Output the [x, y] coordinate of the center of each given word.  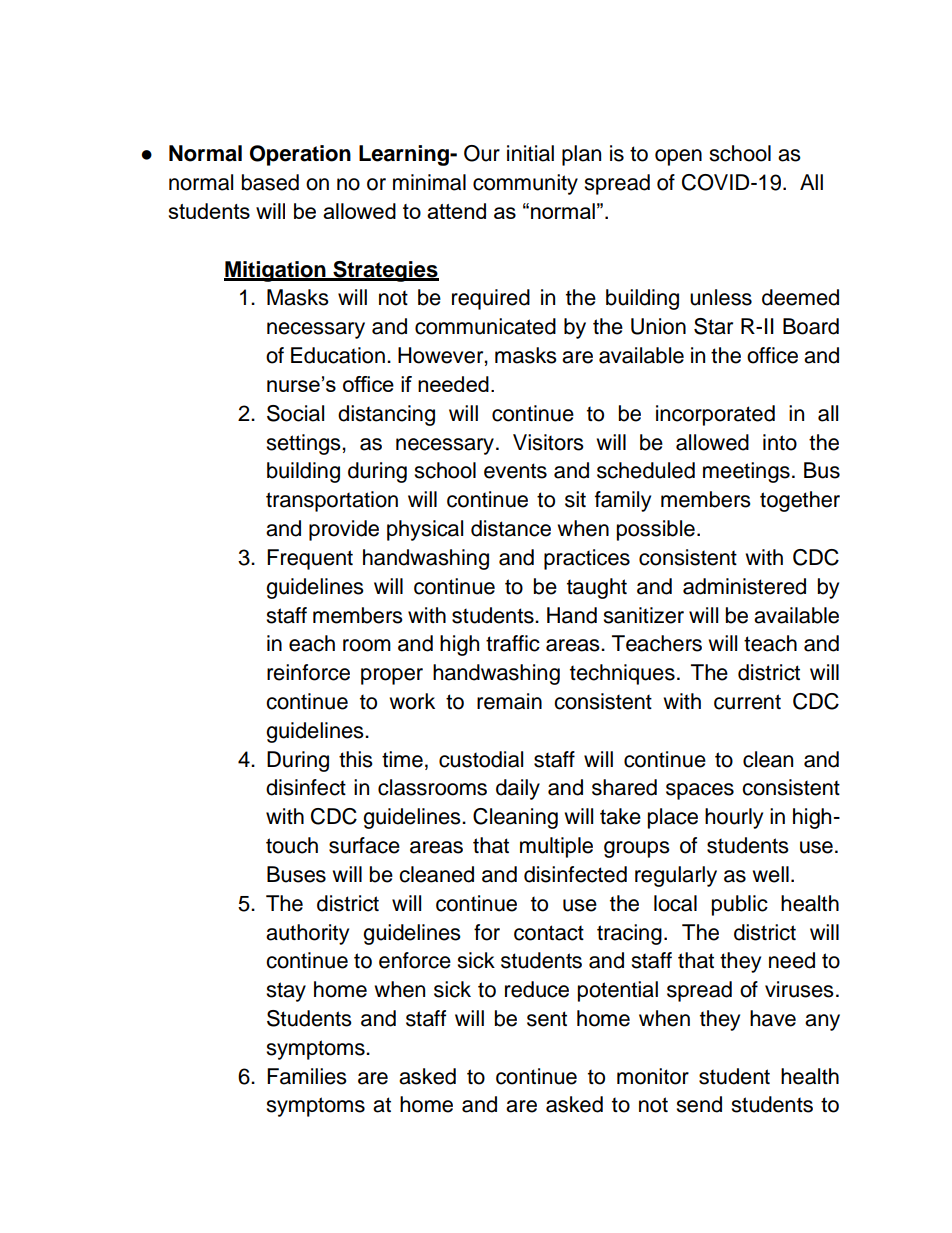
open [678, 157]
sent [547, 1019]
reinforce [308, 672]
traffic [513, 643]
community [525, 184]
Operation [300, 155]
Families [307, 1076]
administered [744, 586]
